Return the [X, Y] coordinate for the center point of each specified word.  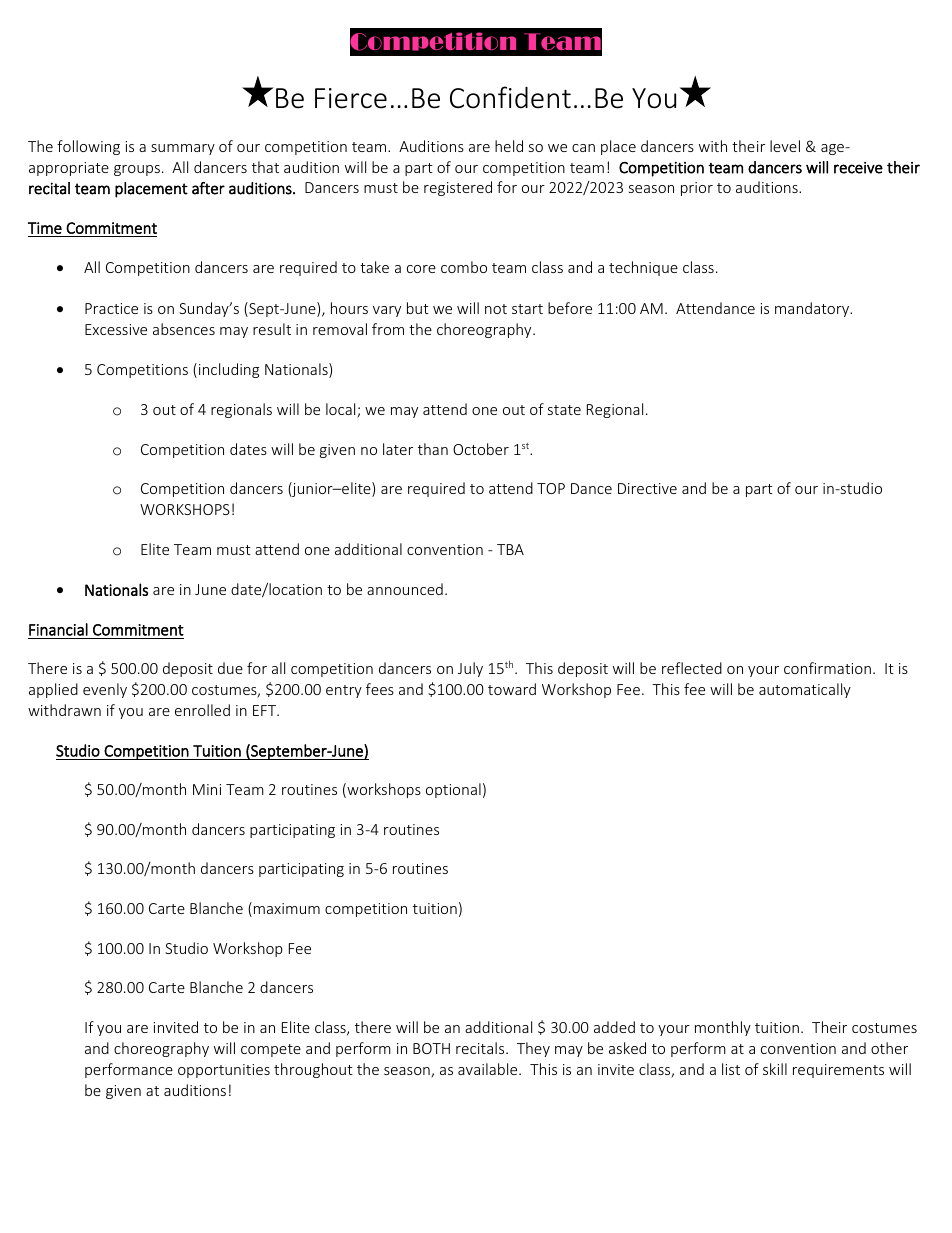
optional [453, 790]
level [785, 146]
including [229, 370]
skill [775, 1069]
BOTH [431, 1048]
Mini [207, 789]
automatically [805, 690]
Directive [647, 488]
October [481, 449]
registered [458, 188]
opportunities [224, 1071]
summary [183, 149]
